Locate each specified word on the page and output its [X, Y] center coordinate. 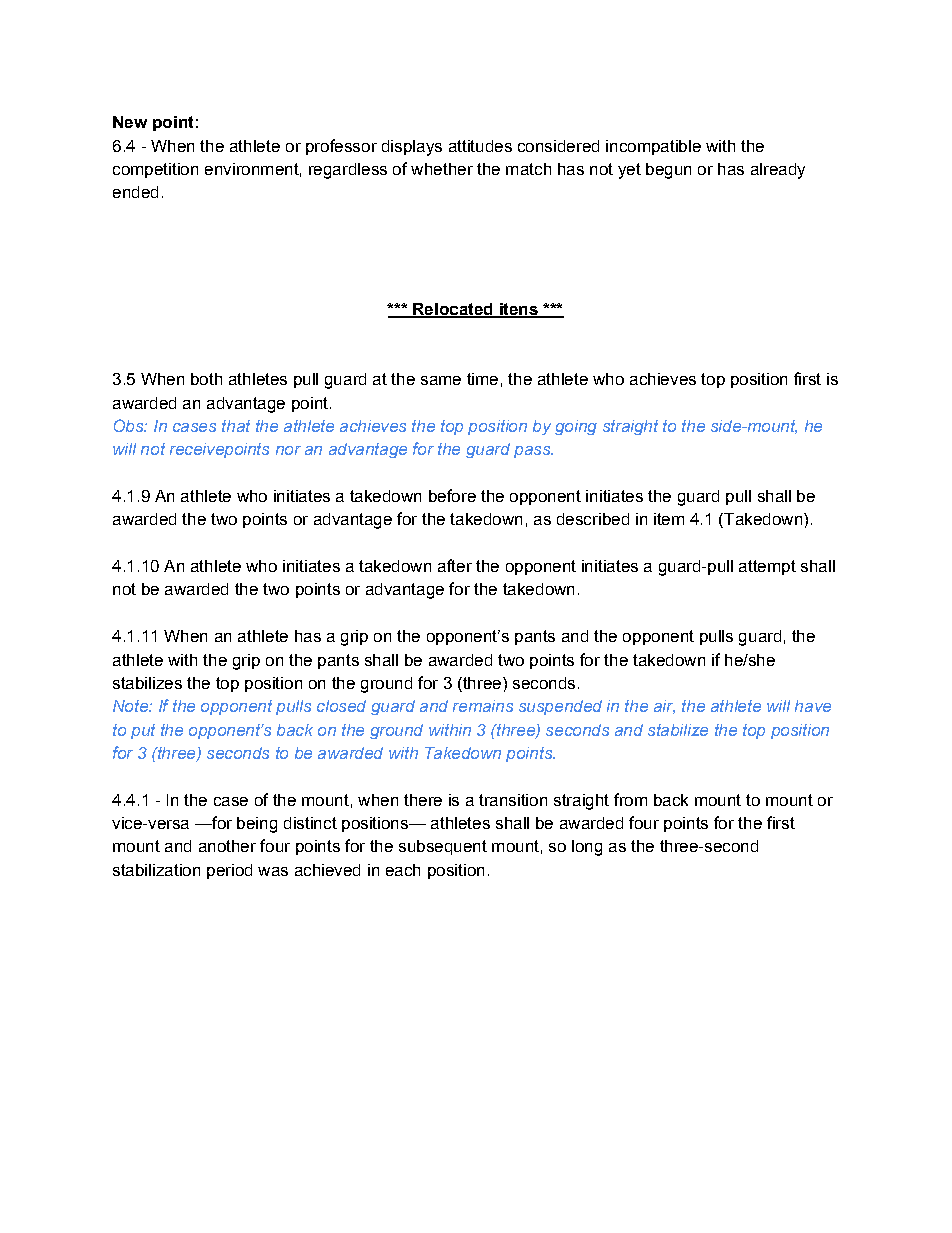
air [664, 707]
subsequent [443, 847]
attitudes [480, 146]
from [630, 799]
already [778, 171]
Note [131, 706]
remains [483, 706]
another [227, 846]
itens [518, 310]
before [452, 495]
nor [288, 450]
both [206, 379]
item [669, 519]
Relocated [453, 310]
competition [155, 170]
